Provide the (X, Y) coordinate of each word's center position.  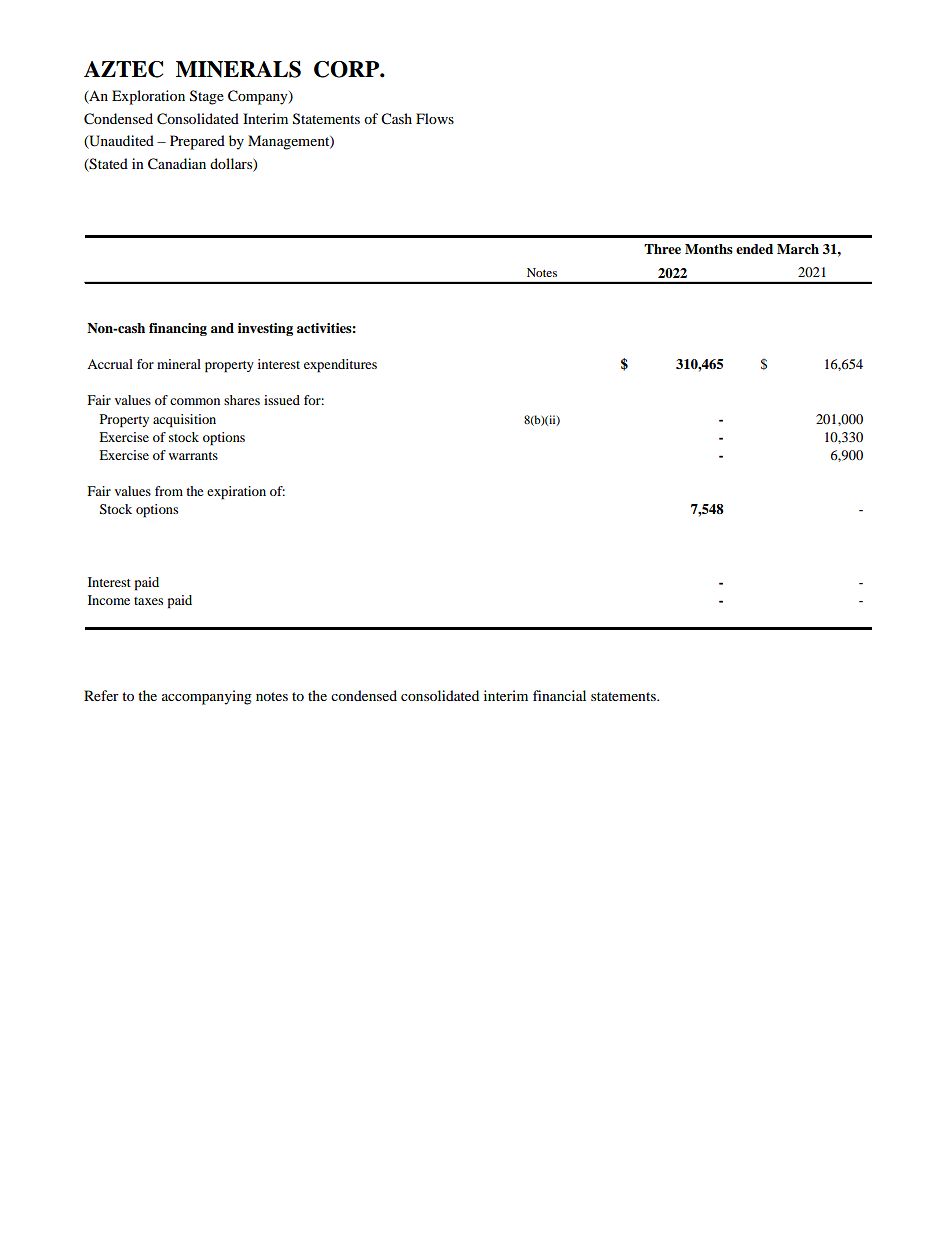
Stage (207, 97)
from (169, 491)
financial (559, 695)
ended (754, 249)
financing (178, 329)
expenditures (340, 366)
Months (709, 249)
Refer (101, 695)
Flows (435, 118)
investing (265, 329)
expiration (236, 493)
